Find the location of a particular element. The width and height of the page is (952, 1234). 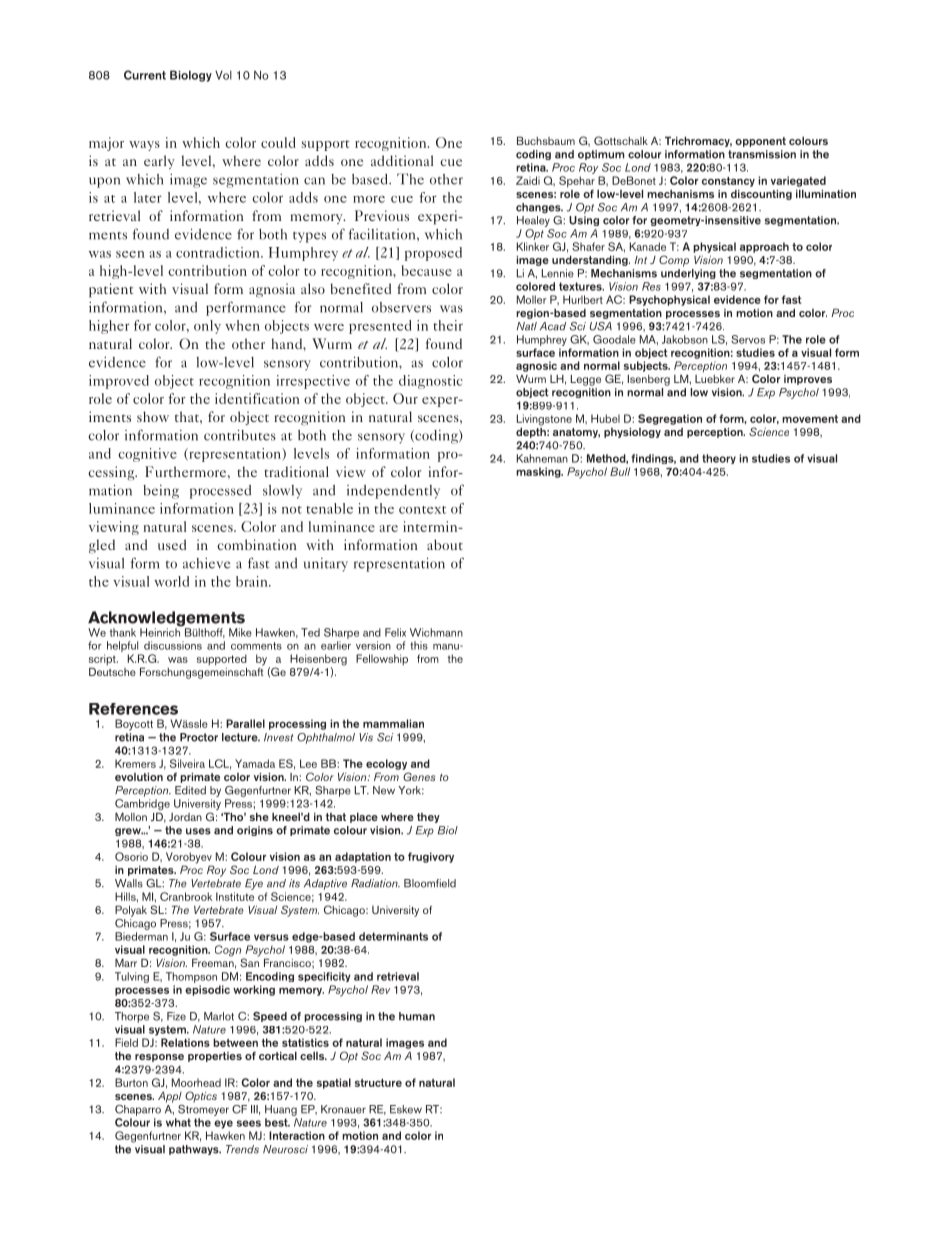

additional is located at coordinates (402, 160).
